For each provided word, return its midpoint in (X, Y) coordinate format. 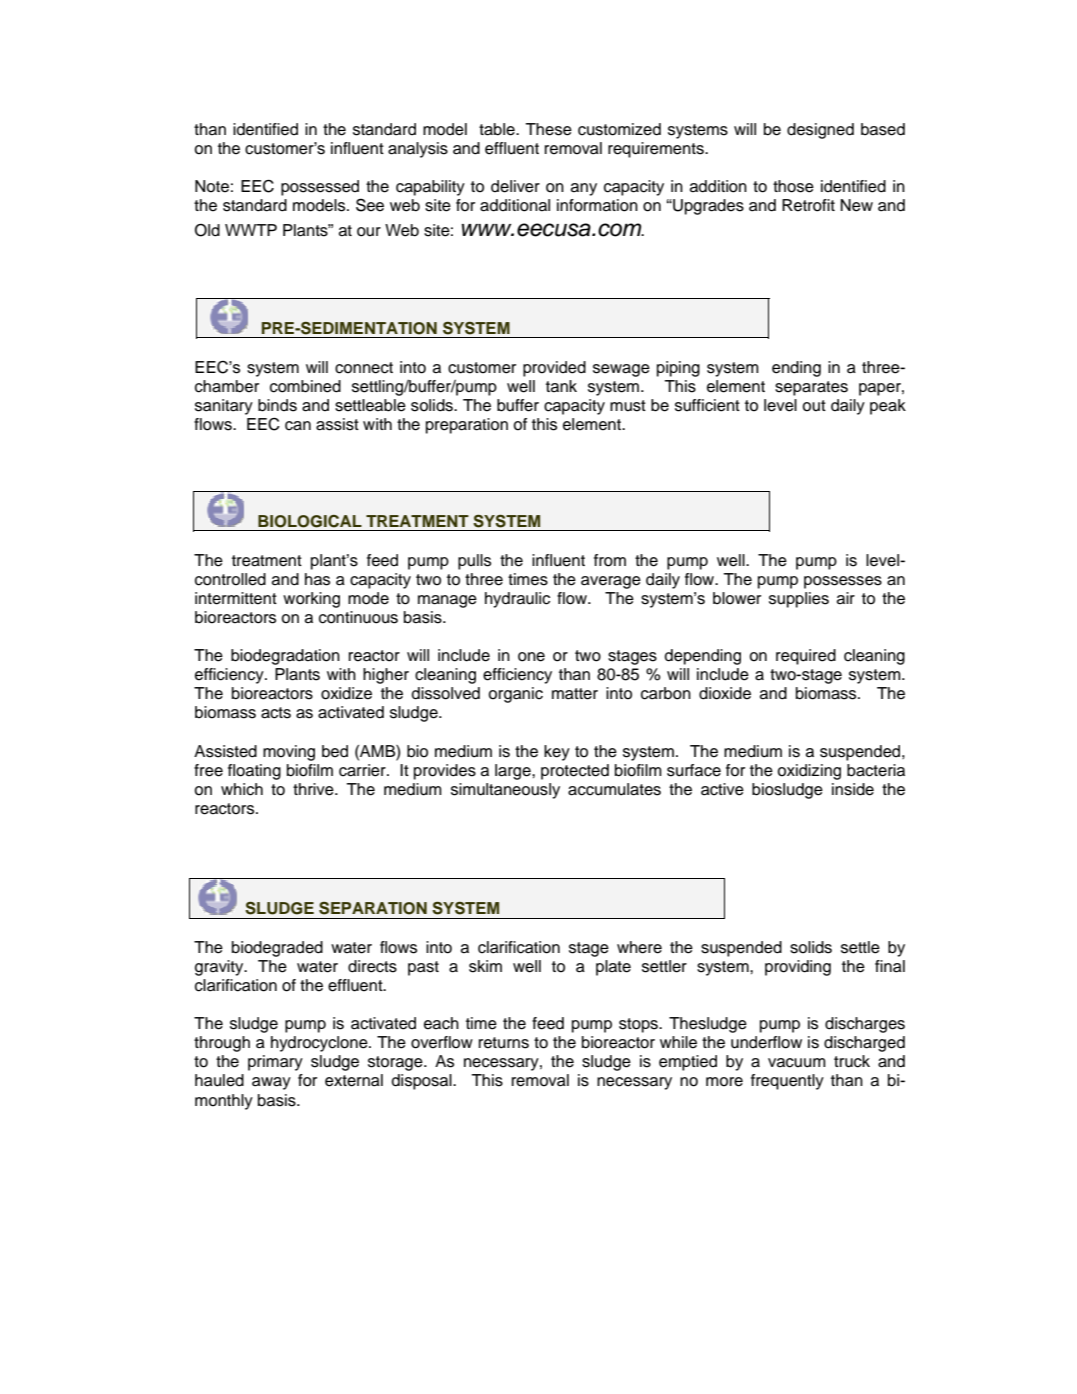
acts (276, 713)
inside (853, 789)
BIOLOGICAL (310, 521)
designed (820, 131)
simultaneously (505, 791)
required (806, 657)
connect (364, 368)
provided (554, 369)
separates (811, 388)
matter (575, 694)
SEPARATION (373, 908)
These (548, 129)
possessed (320, 188)
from (610, 560)
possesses (843, 582)
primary (275, 1063)
